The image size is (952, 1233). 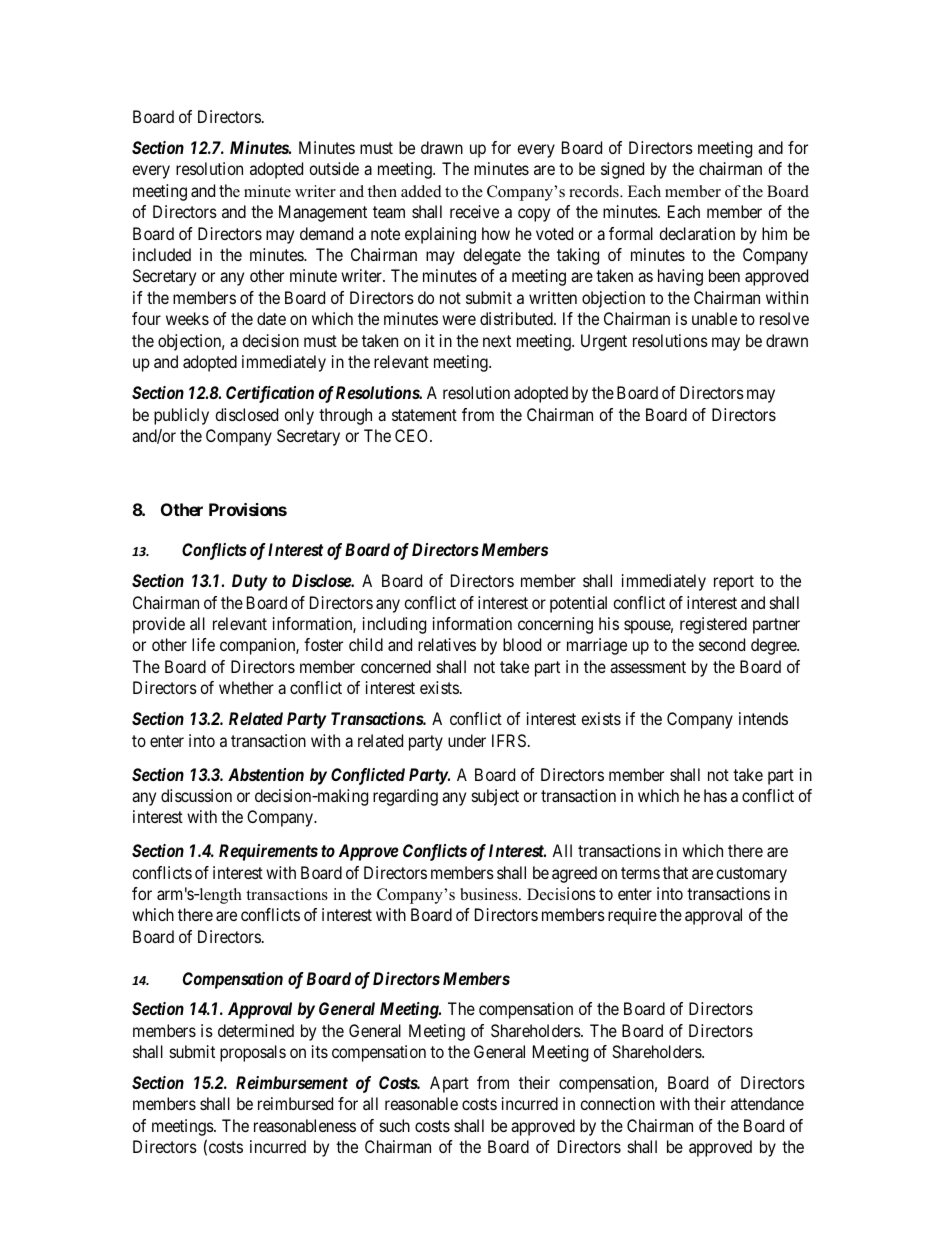 What do you see at coordinates (253, 1053) in the page?
I see `proposals` at bounding box center [253, 1053].
